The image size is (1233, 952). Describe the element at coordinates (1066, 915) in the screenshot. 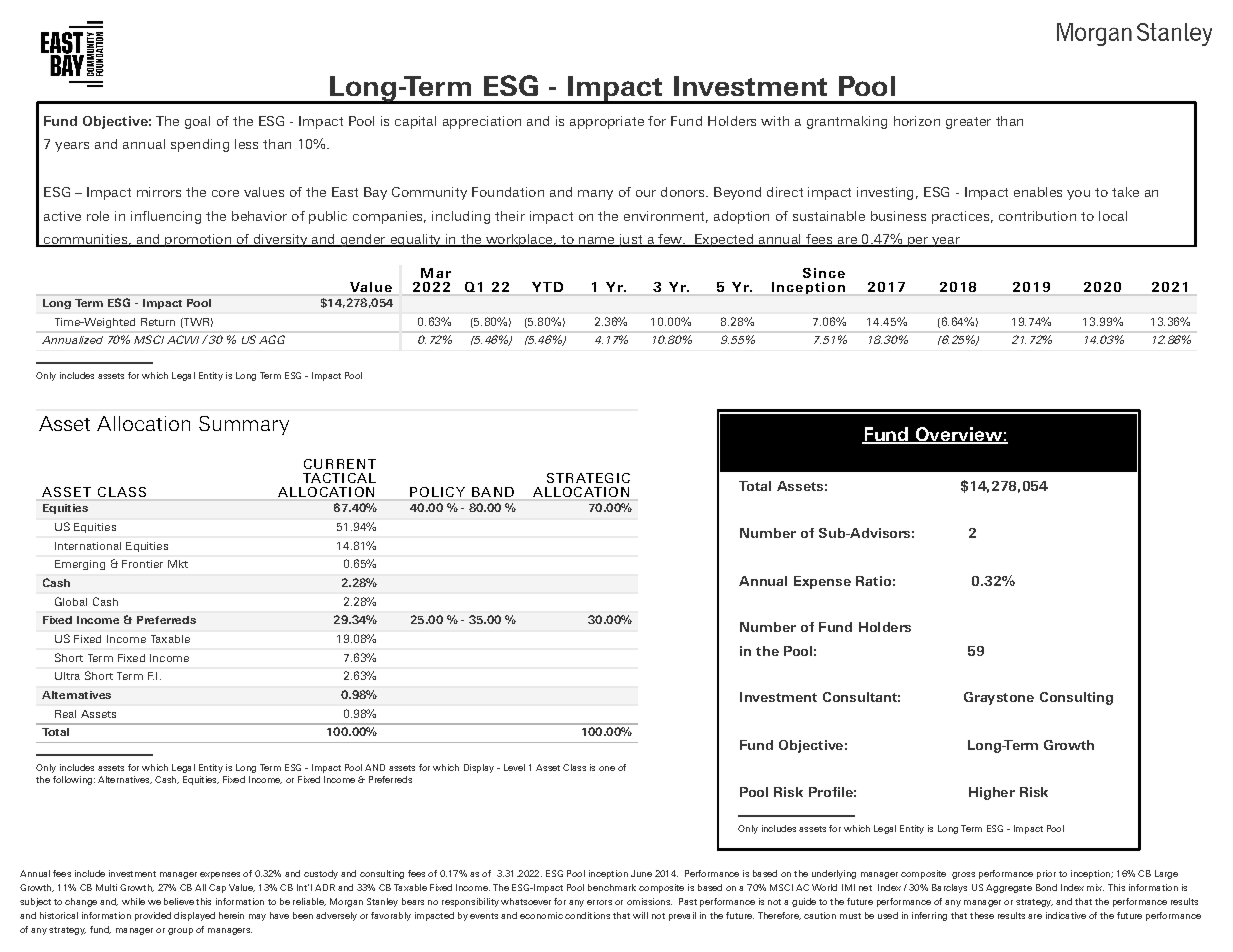

I see `indicative` at that location.
